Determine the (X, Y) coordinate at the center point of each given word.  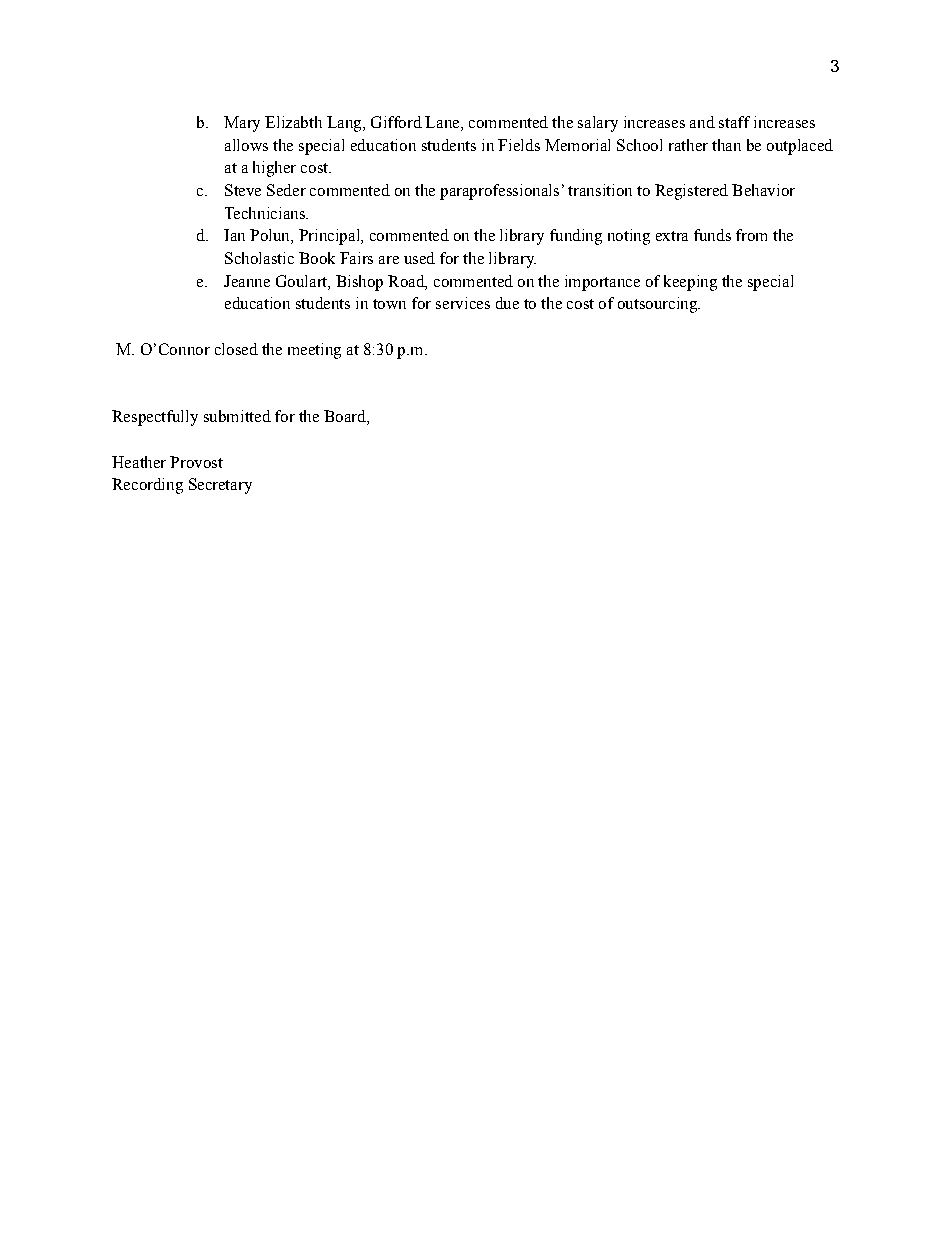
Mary (242, 124)
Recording (147, 486)
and (702, 122)
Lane (443, 123)
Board (346, 417)
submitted (237, 416)
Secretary (220, 486)
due (507, 303)
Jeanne (247, 281)
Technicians (266, 213)
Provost (196, 462)
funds (712, 235)
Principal (330, 237)
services (463, 303)
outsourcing (659, 305)
